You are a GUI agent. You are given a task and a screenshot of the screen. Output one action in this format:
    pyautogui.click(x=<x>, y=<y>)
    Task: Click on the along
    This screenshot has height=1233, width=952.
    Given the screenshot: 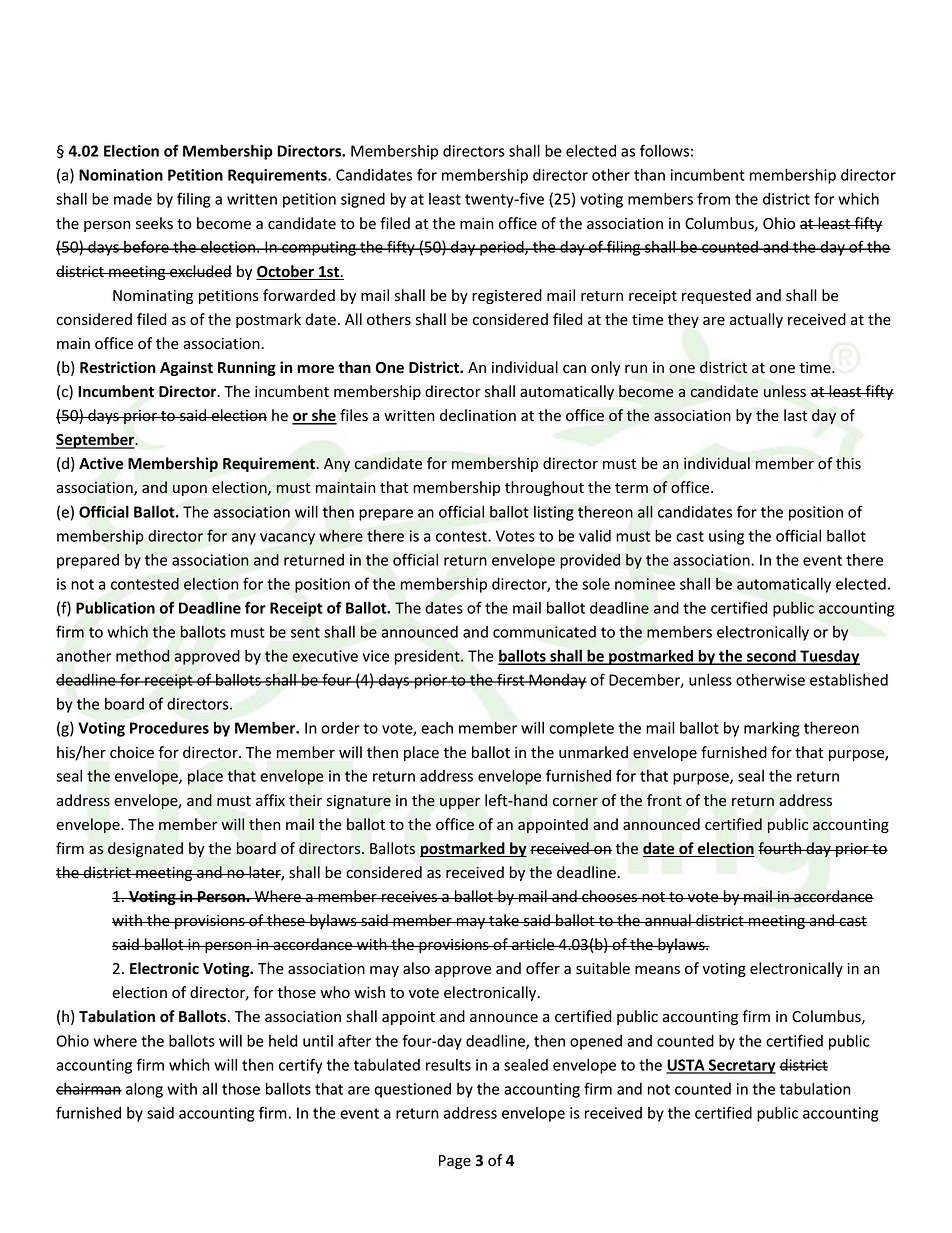 What is the action you would take?
    pyautogui.click(x=144, y=1090)
